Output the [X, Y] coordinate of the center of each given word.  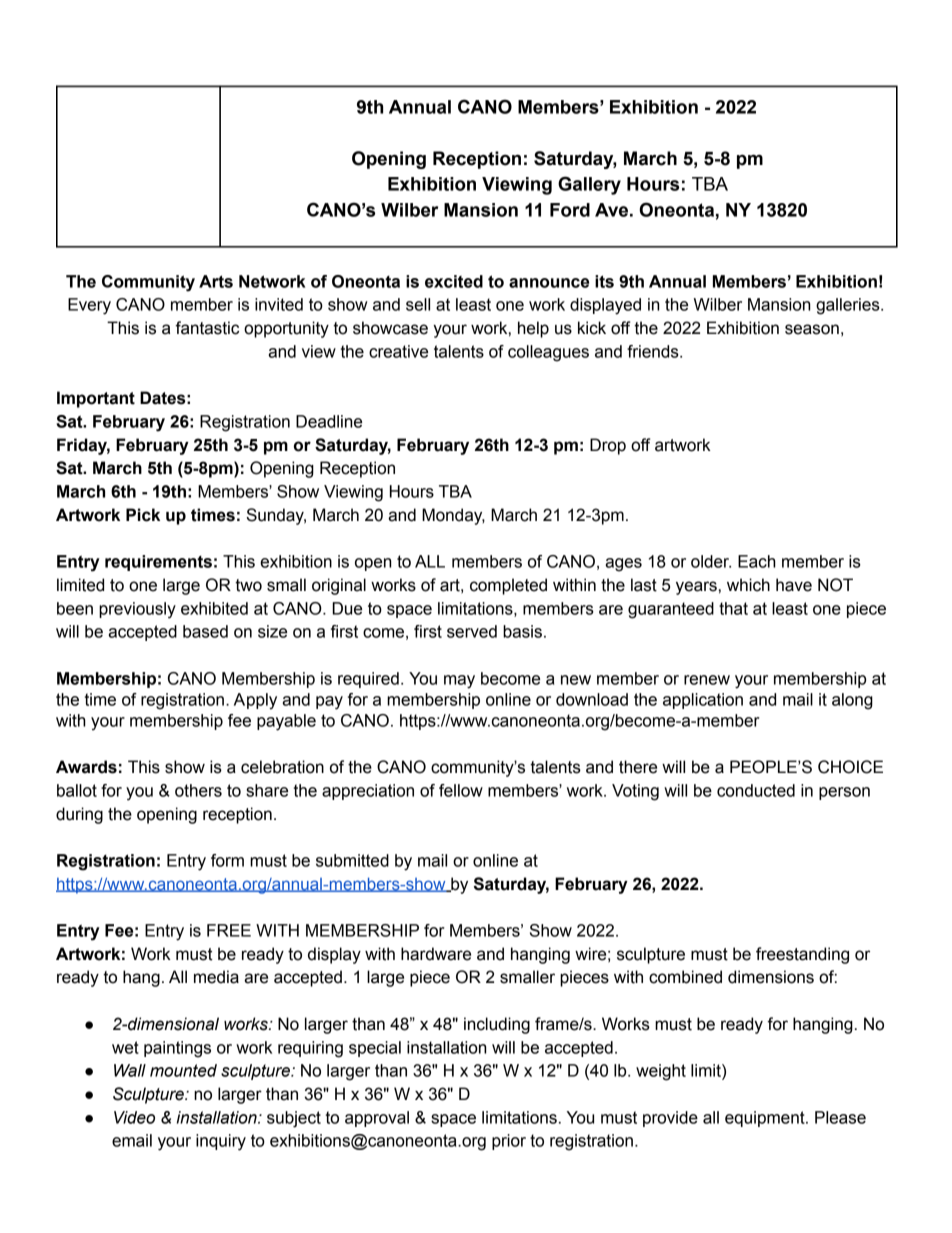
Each [757, 561]
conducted [756, 790]
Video [134, 1117]
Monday [453, 516]
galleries [849, 306]
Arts [216, 281]
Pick [143, 515]
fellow [461, 790]
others [198, 790]
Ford [570, 210]
